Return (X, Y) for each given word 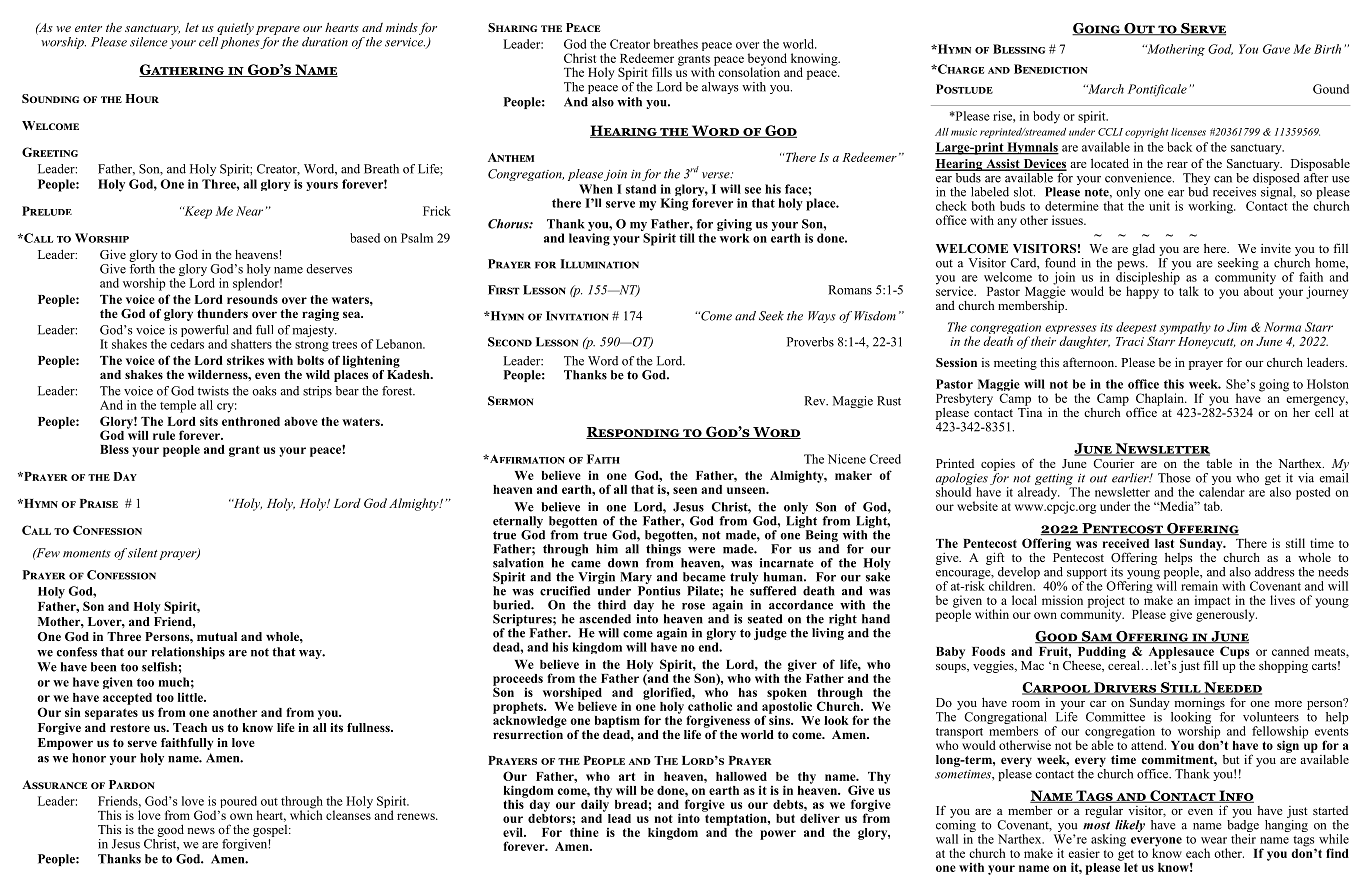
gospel (271, 831)
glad (1143, 250)
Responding (634, 433)
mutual (217, 636)
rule (164, 435)
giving (734, 226)
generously (1226, 614)
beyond (767, 60)
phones (239, 41)
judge (770, 634)
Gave (1276, 49)
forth (142, 267)
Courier (1114, 463)
